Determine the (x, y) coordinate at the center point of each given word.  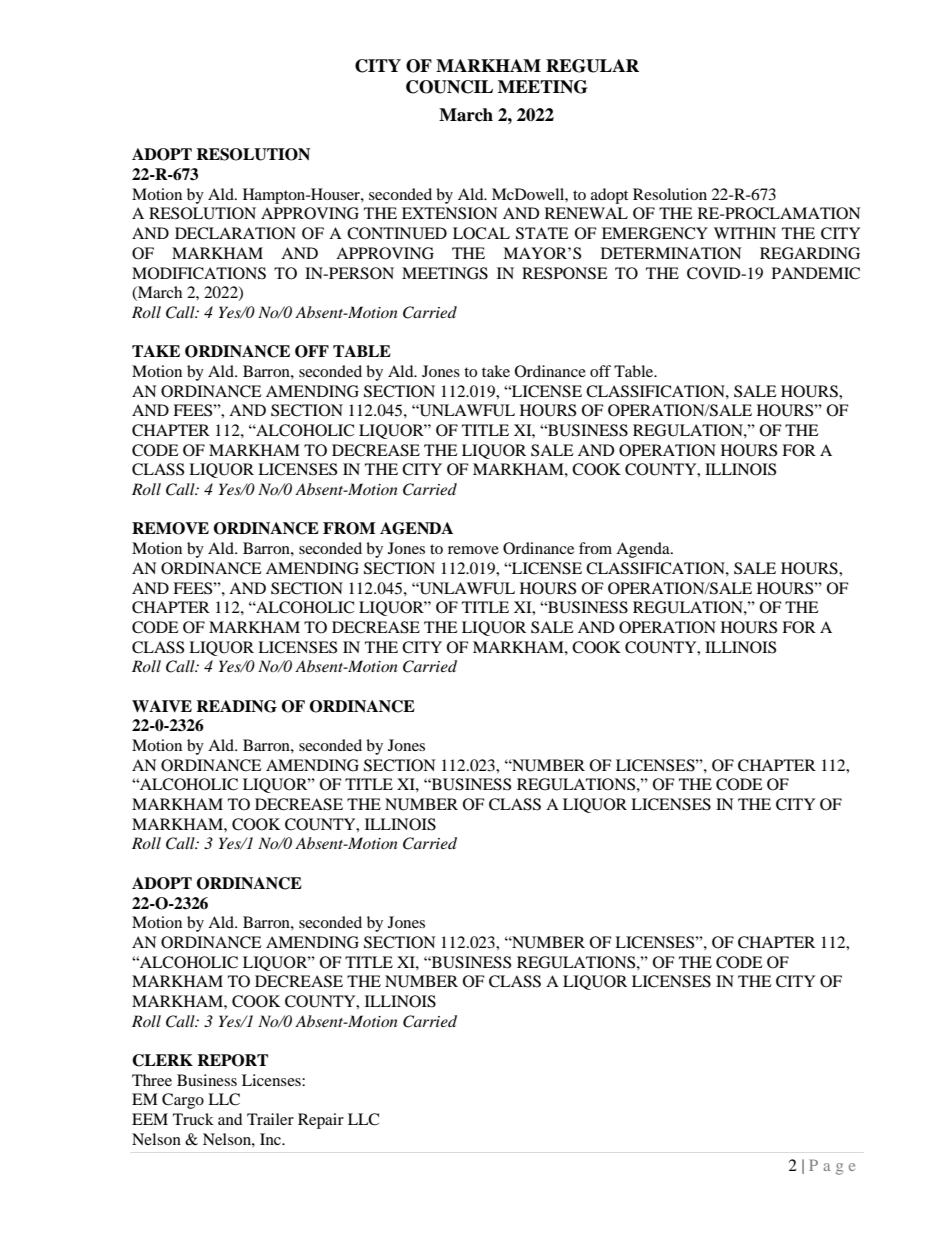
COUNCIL (449, 87)
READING (236, 706)
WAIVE (162, 706)
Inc (271, 1139)
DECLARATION (235, 233)
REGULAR (592, 66)
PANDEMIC (816, 273)
